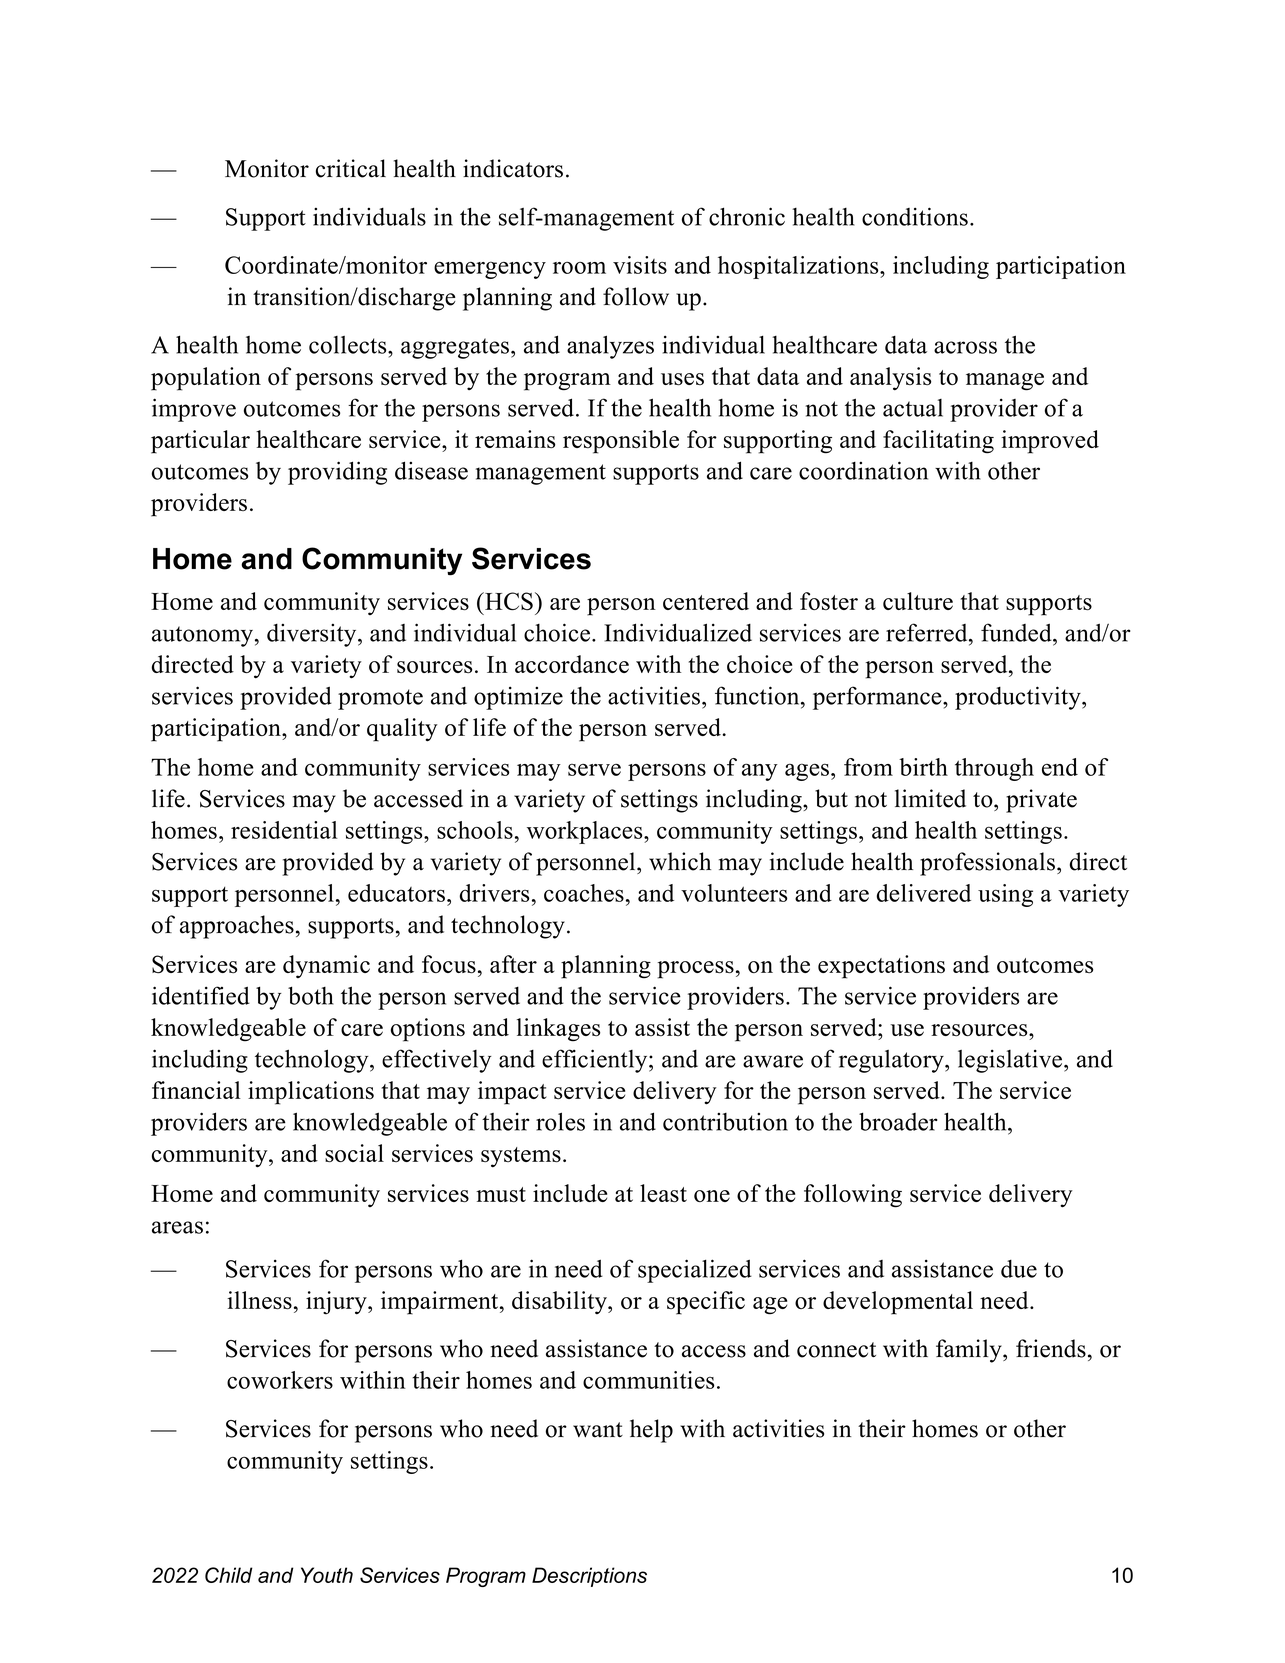  I want to click on delivered, so click(924, 893).
